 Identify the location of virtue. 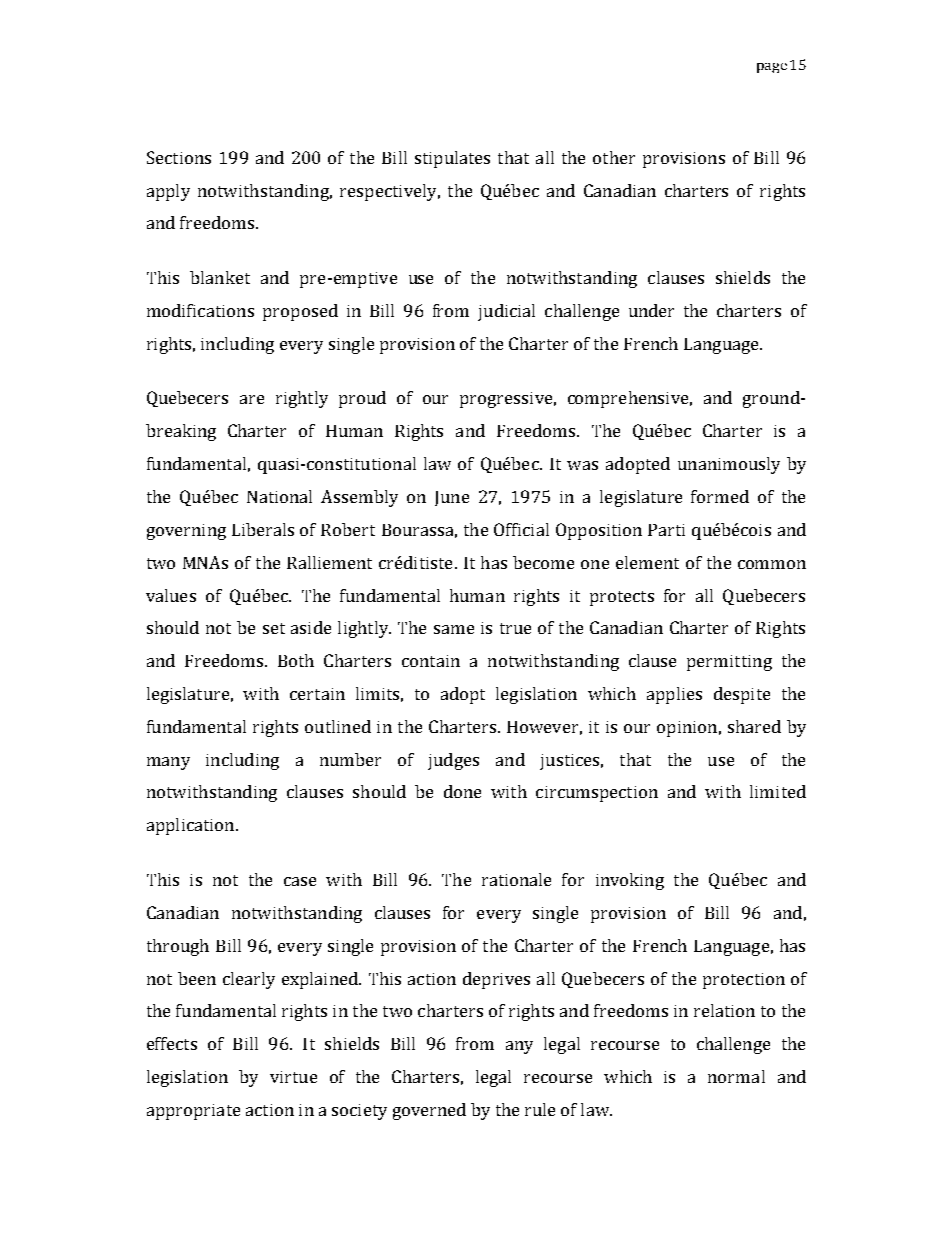
(293, 1077).
